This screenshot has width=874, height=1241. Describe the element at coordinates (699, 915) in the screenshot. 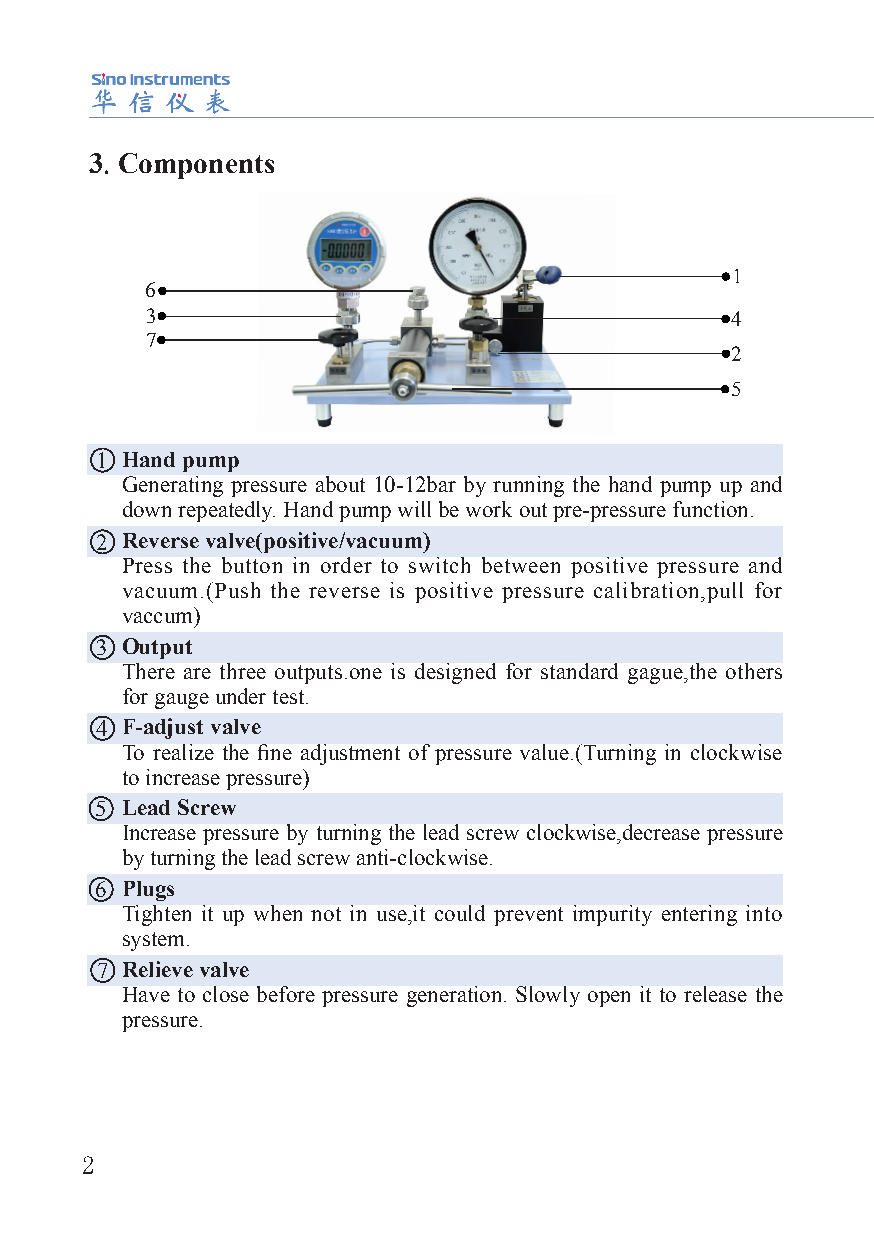

I see `entering` at that location.
